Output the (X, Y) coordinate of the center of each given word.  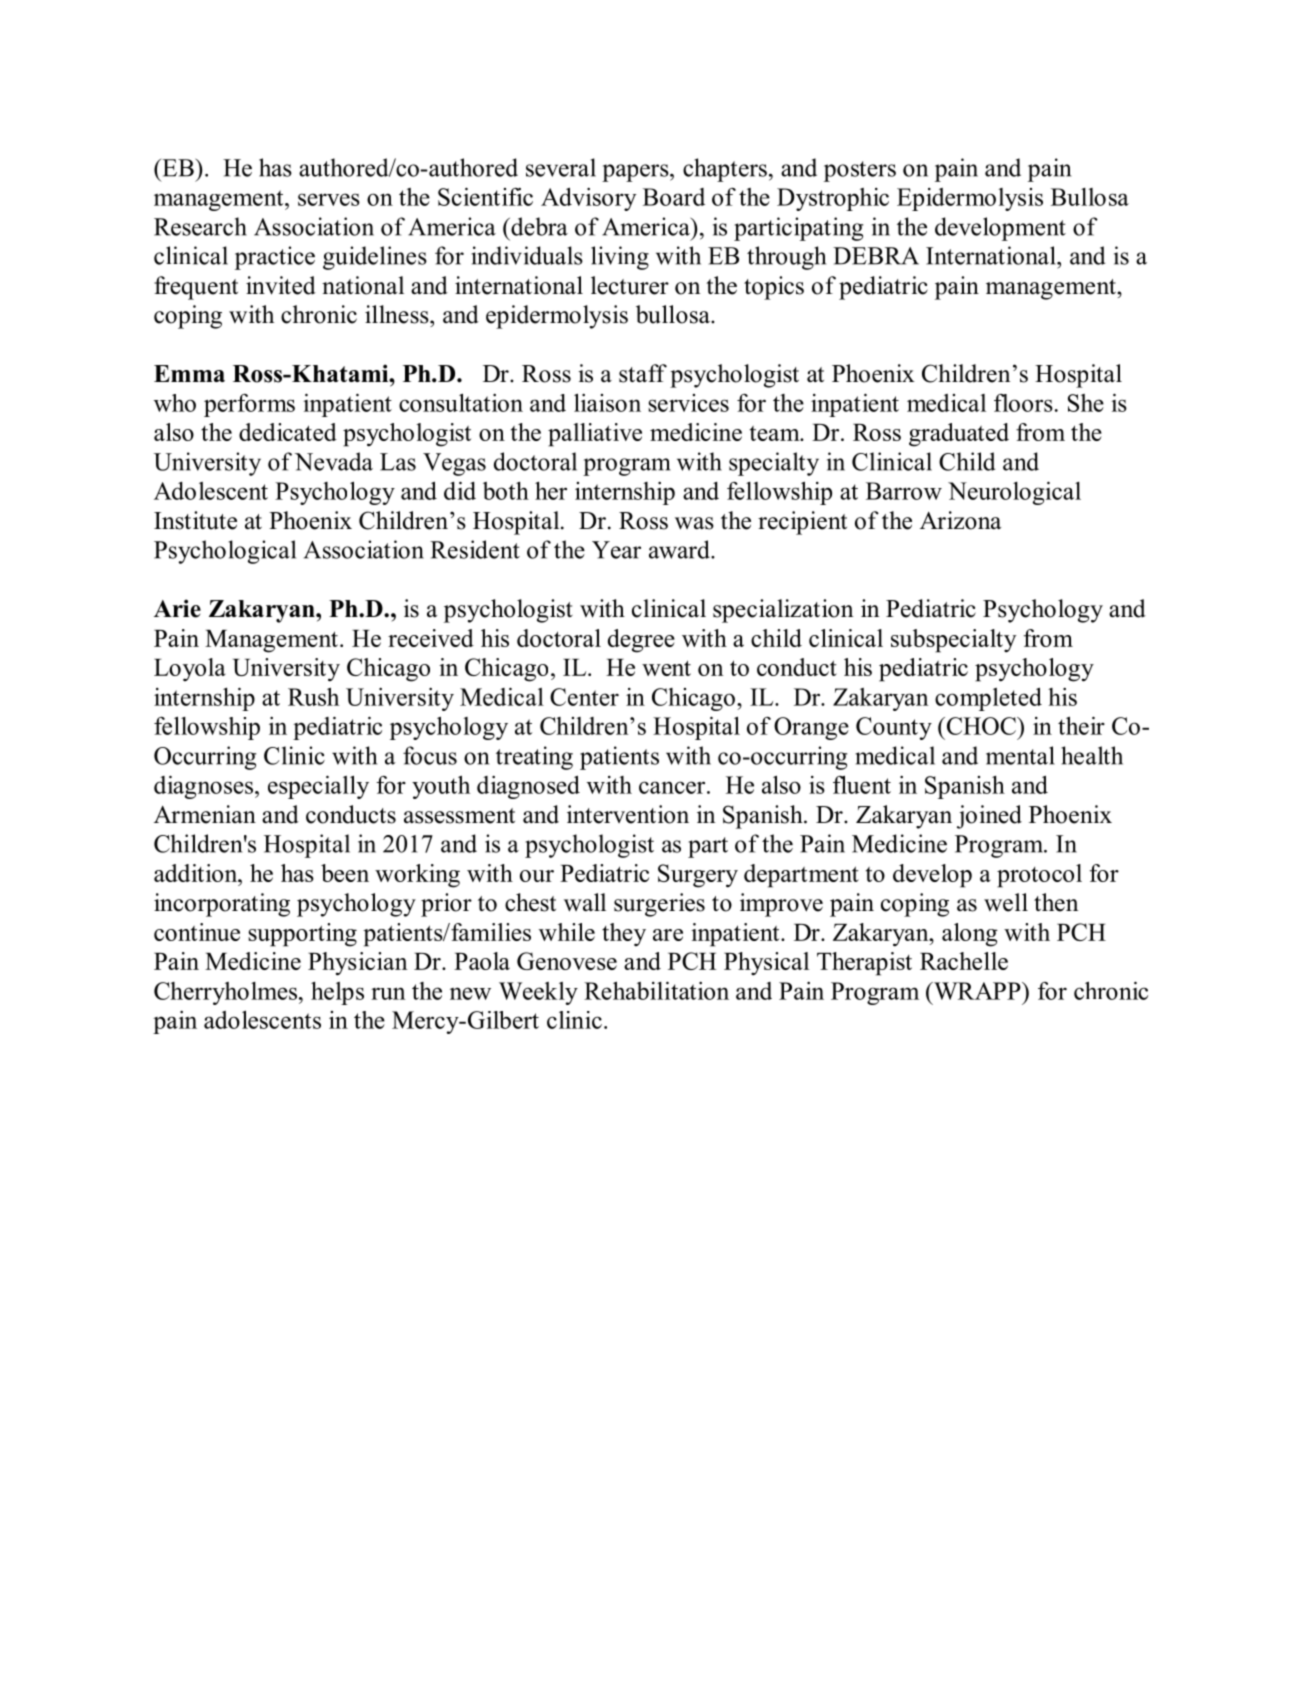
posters (860, 171)
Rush (313, 696)
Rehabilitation (656, 990)
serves (329, 199)
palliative (595, 435)
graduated (959, 435)
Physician (358, 964)
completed (988, 699)
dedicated (288, 432)
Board (674, 197)
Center (584, 697)
